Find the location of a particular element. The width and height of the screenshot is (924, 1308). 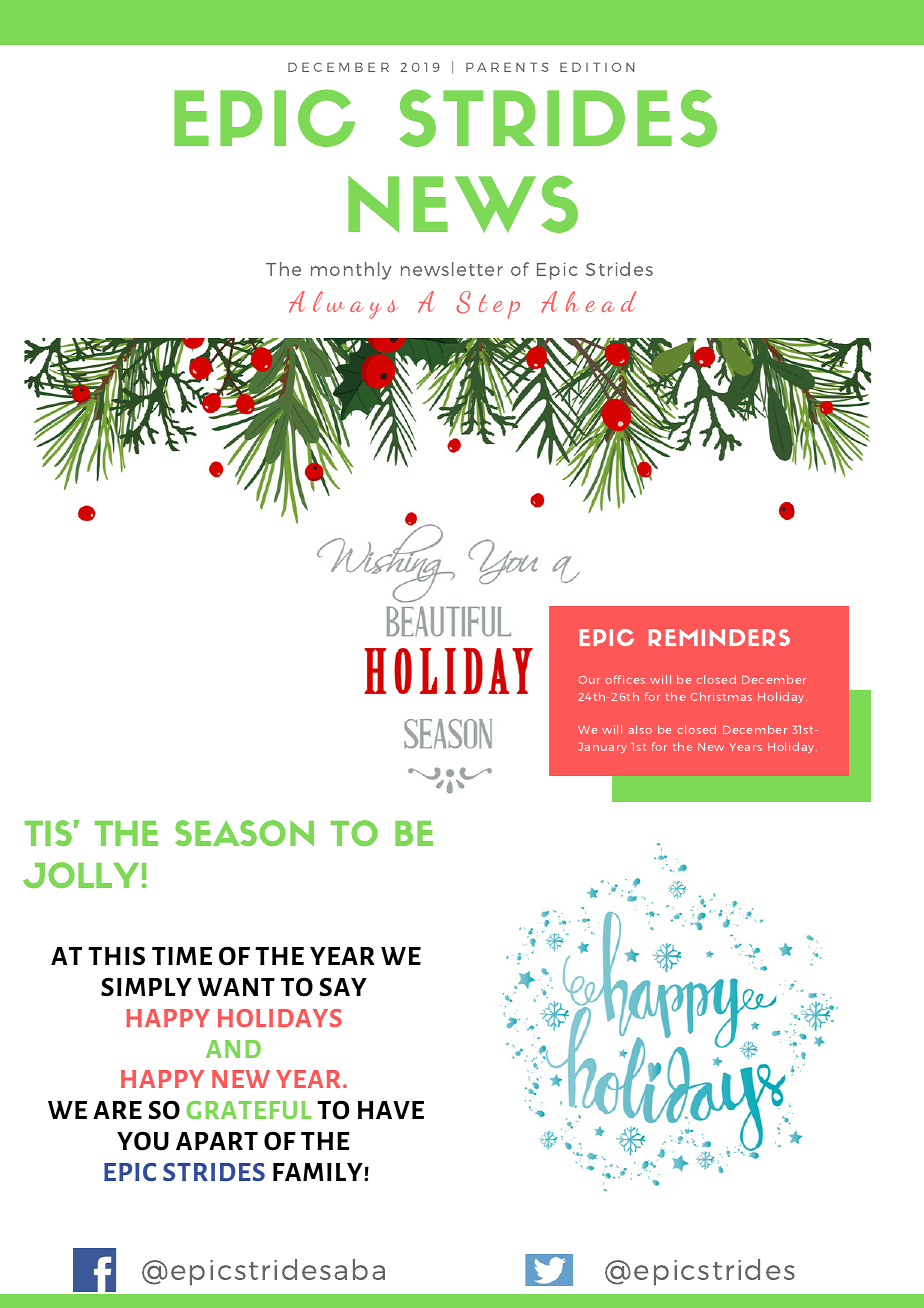

Our is located at coordinates (589, 680).
